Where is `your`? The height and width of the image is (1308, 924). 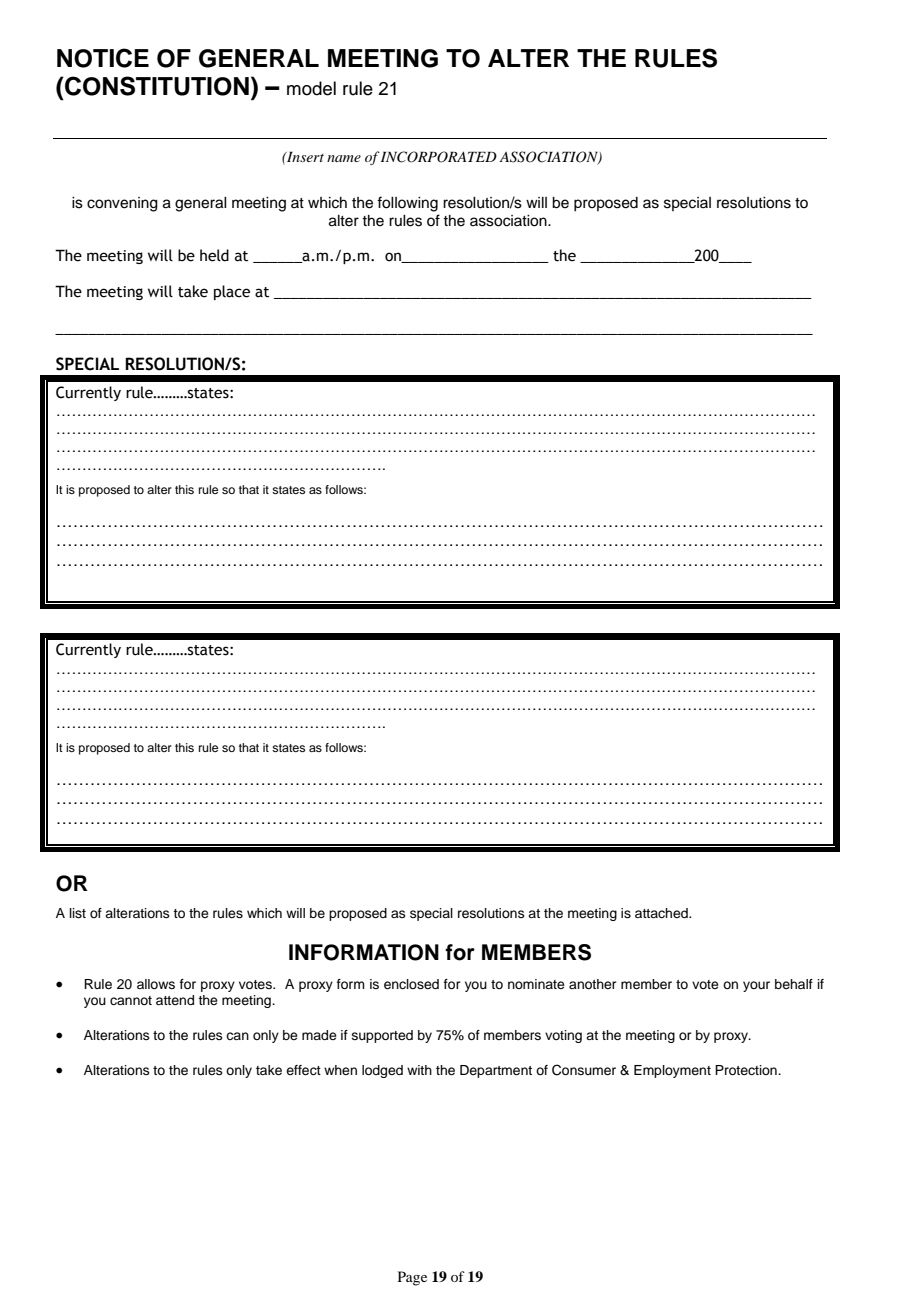
your is located at coordinates (756, 986).
